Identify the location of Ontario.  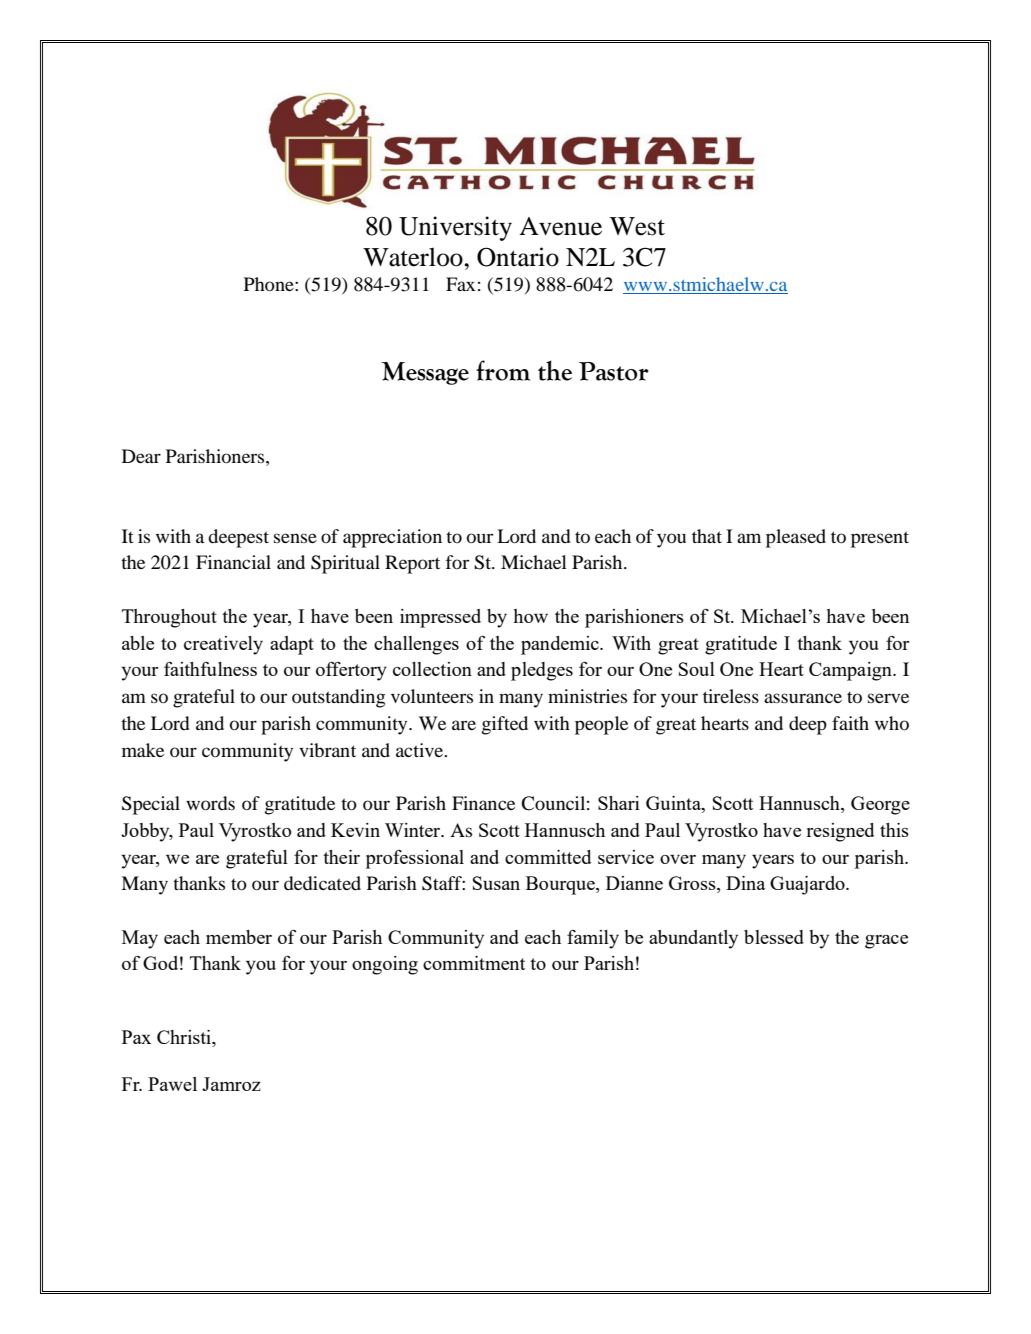
(518, 257).
